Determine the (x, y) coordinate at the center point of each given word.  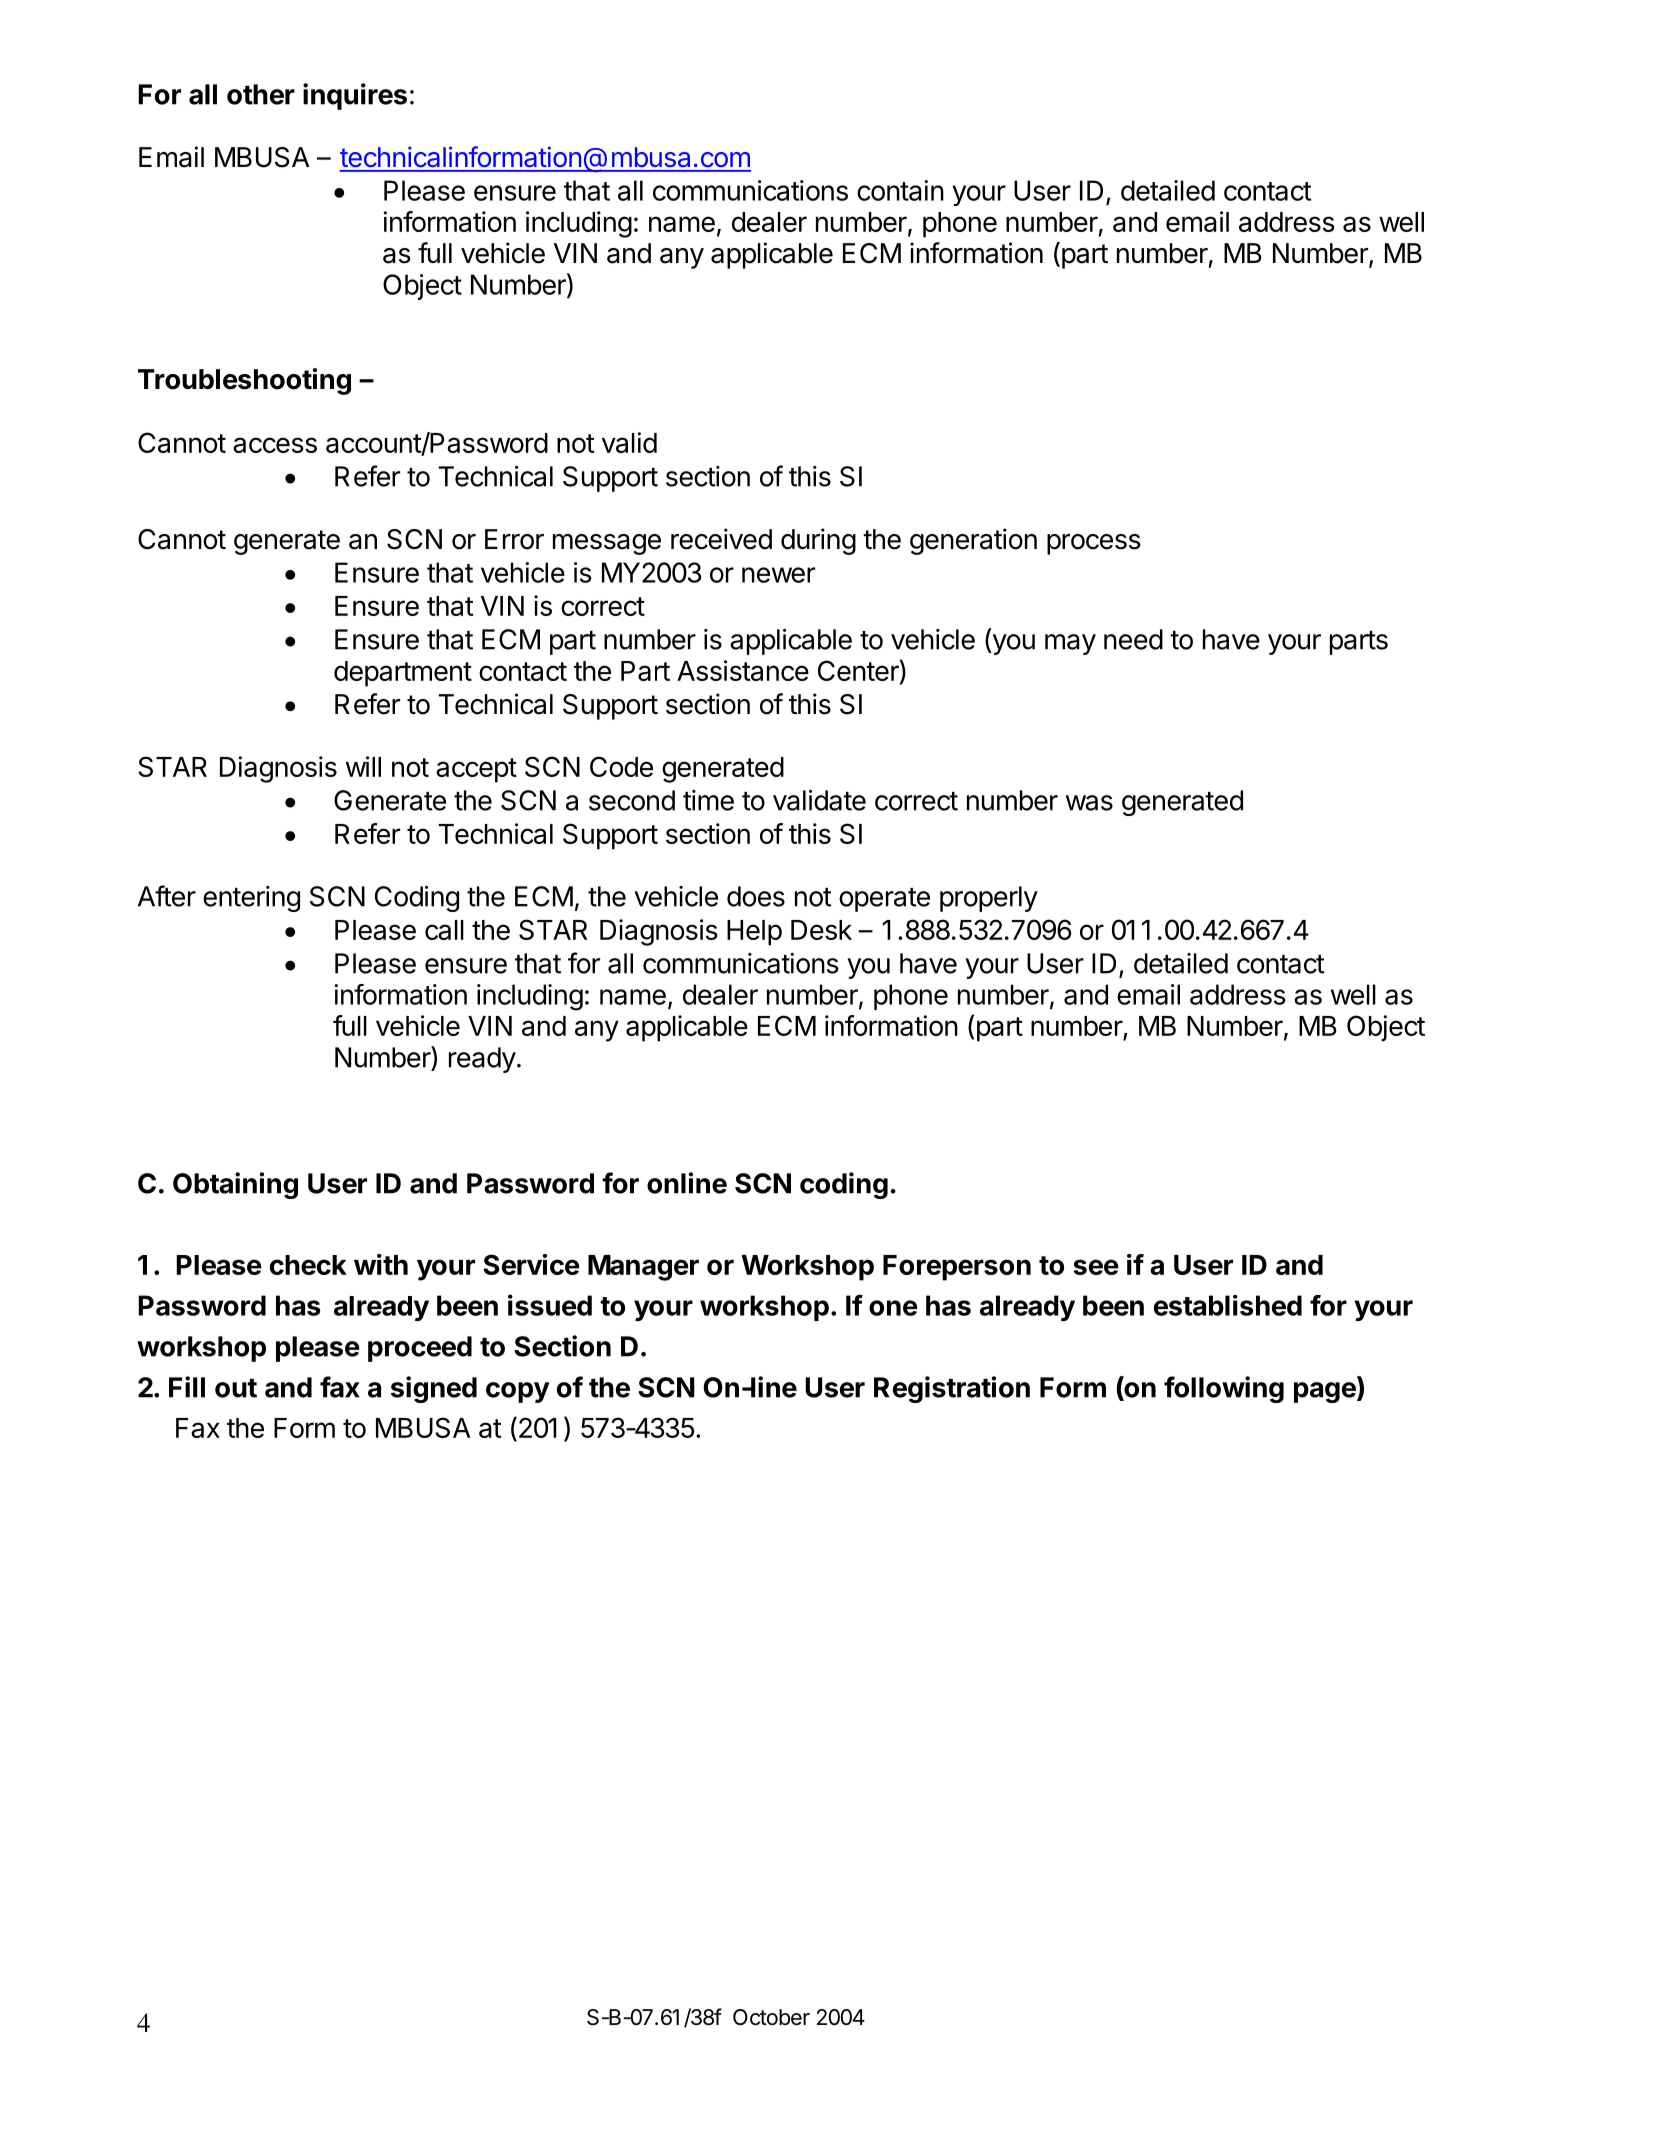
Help (754, 933)
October (771, 2017)
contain (900, 190)
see (1096, 1267)
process (1094, 544)
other (261, 94)
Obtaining (235, 1185)
